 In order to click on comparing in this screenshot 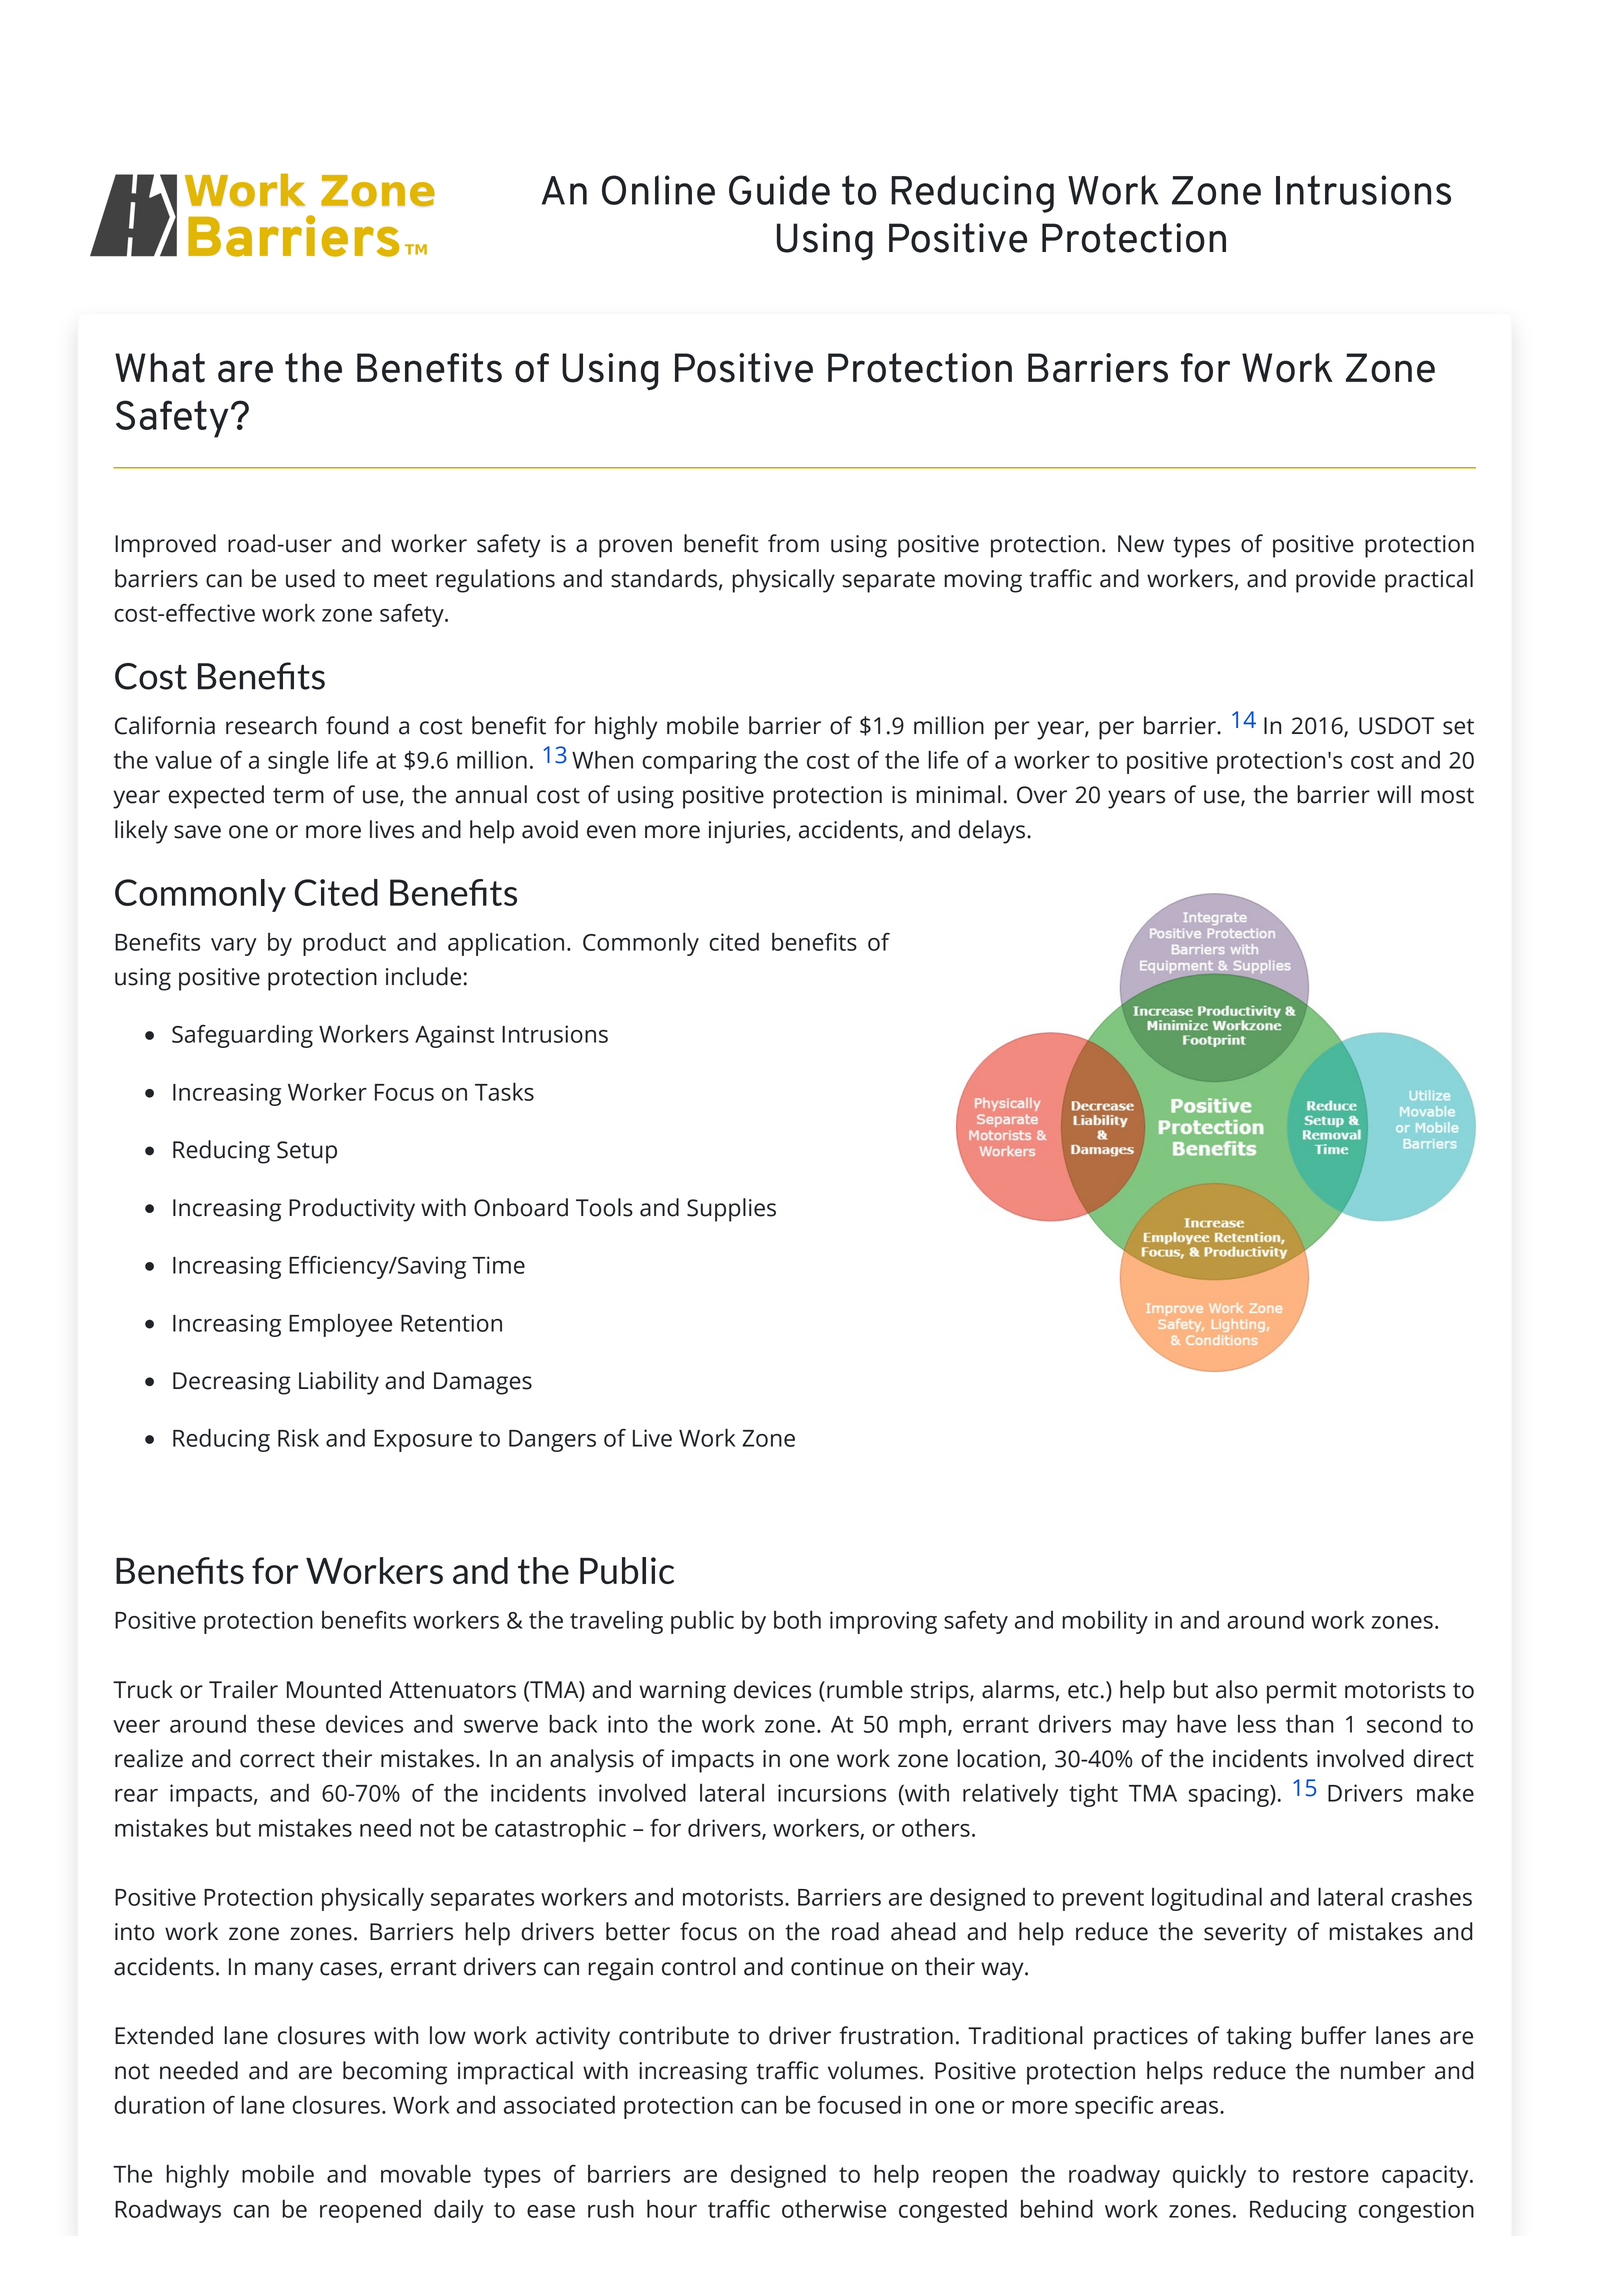, I will do `click(699, 762)`.
